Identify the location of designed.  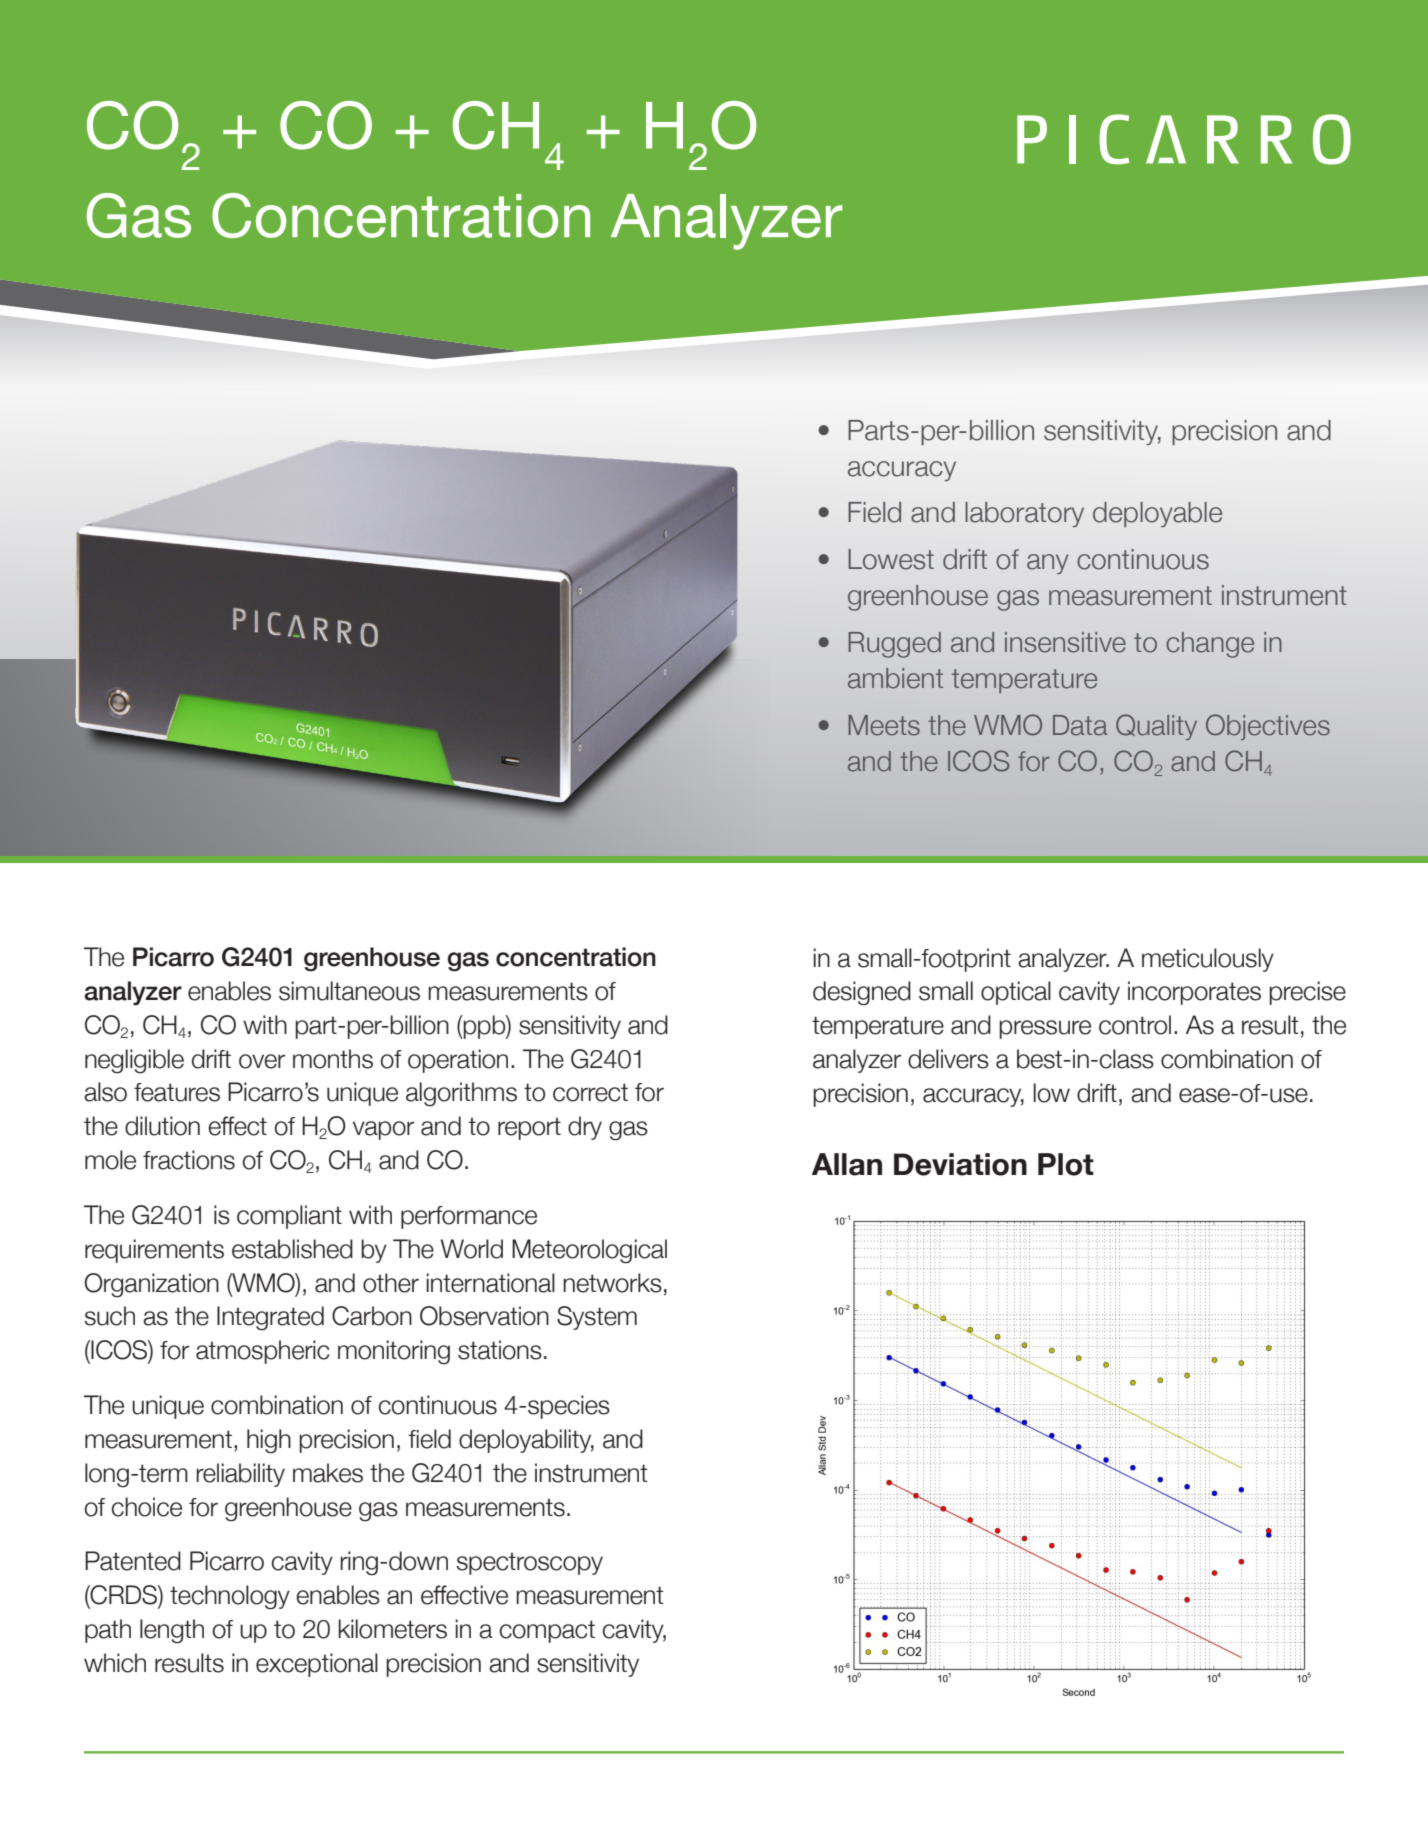
(862, 993).
